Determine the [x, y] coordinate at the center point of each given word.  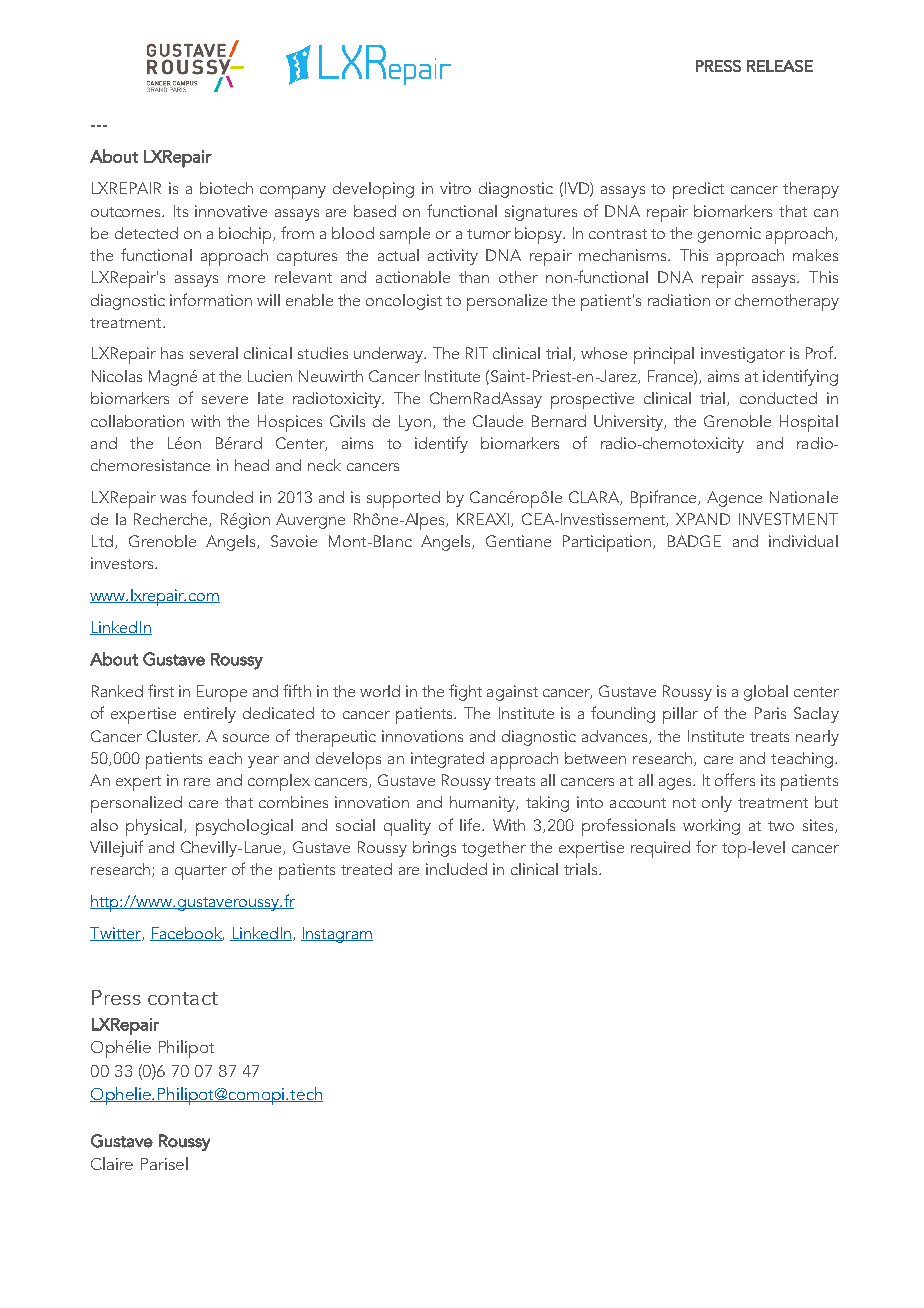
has [172, 353]
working [711, 827]
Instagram [337, 935]
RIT [477, 353]
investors [124, 563]
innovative [231, 211]
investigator [743, 355]
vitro [455, 188]
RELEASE [780, 66]
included [456, 869]
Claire [112, 1163]
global [766, 693]
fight [465, 692]
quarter [201, 872]
